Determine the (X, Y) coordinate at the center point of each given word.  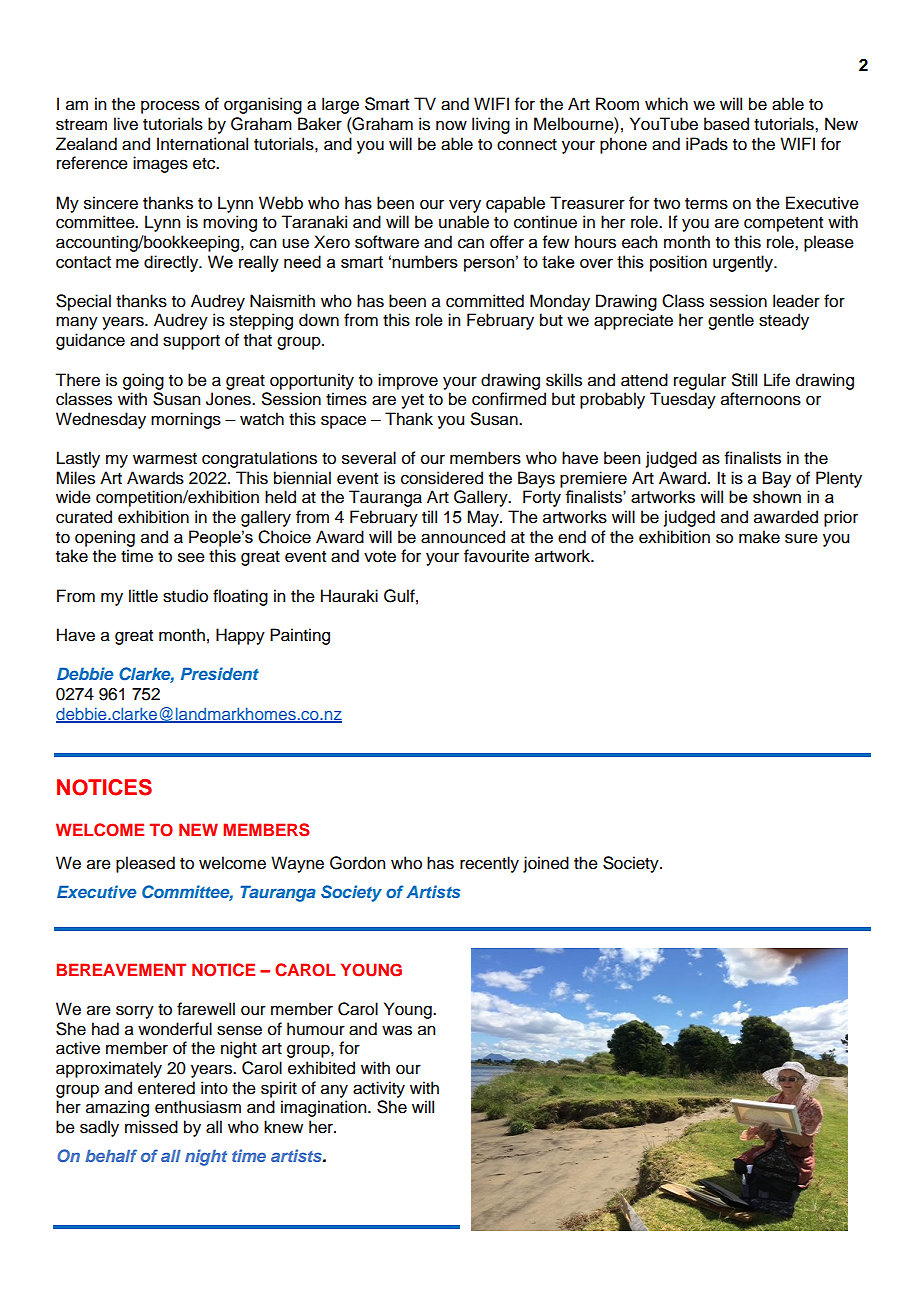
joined (546, 864)
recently (489, 864)
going (143, 381)
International (202, 144)
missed (151, 1127)
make (759, 537)
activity (379, 1089)
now (451, 125)
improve (408, 381)
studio (185, 596)
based (726, 124)
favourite (496, 556)
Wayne (297, 864)
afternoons (761, 399)
